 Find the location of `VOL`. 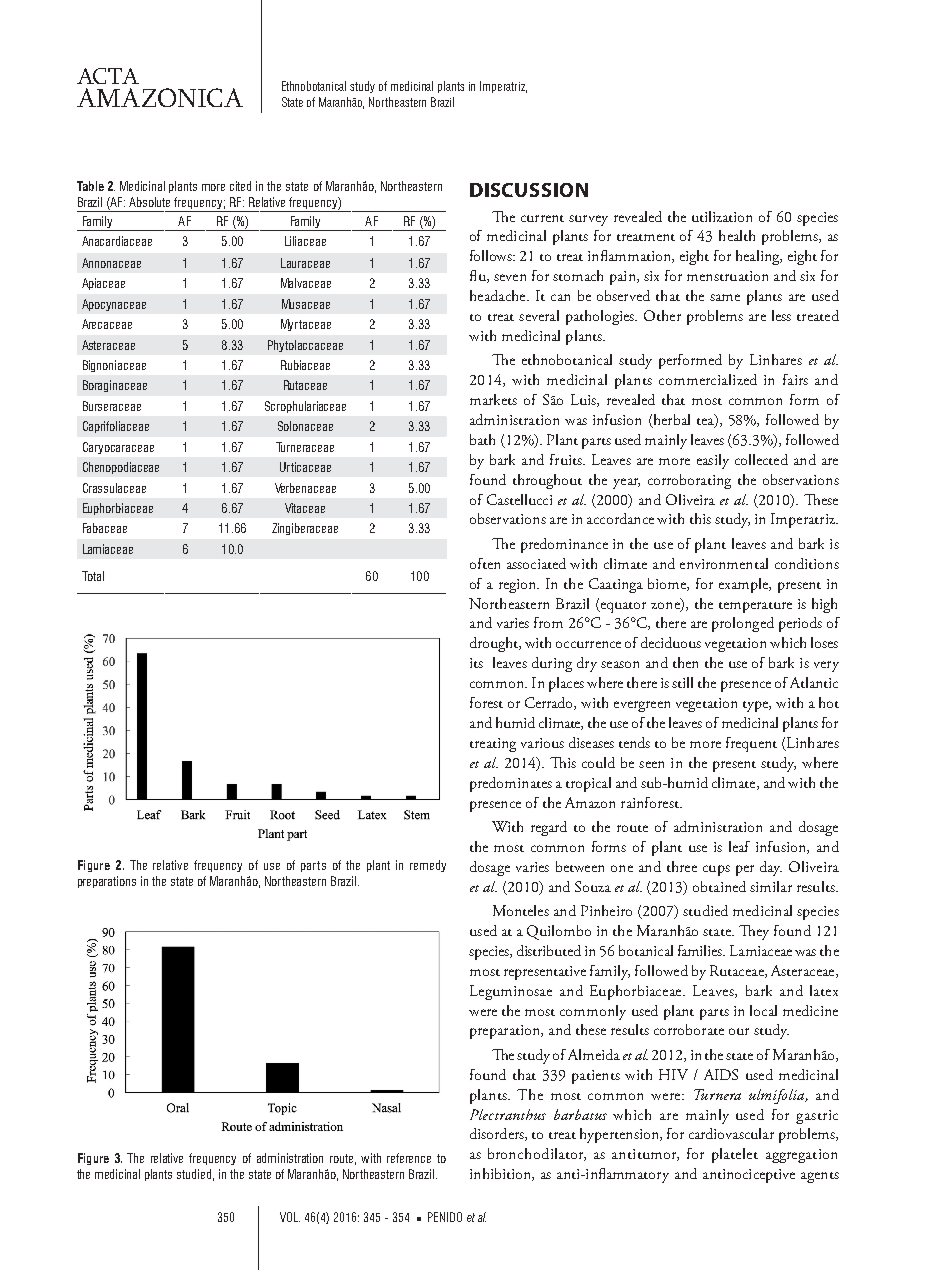

VOL is located at coordinates (290, 1217).
